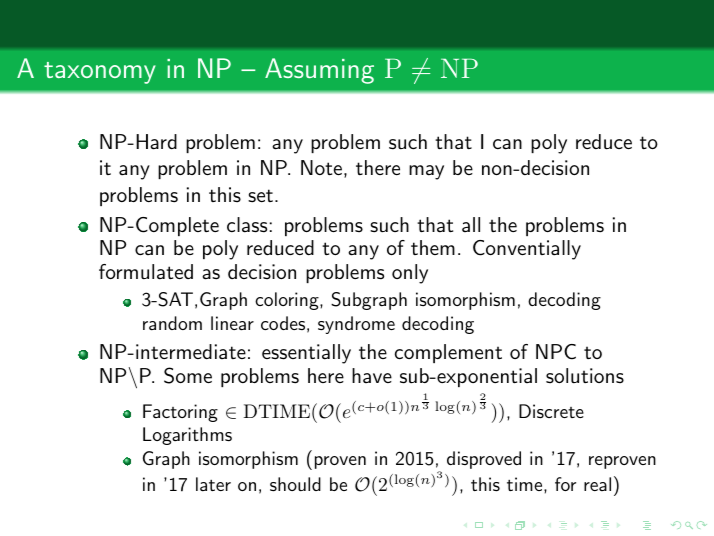  What do you see at coordinates (100, 73) in the page?
I see `taxonomy` at bounding box center [100, 73].
